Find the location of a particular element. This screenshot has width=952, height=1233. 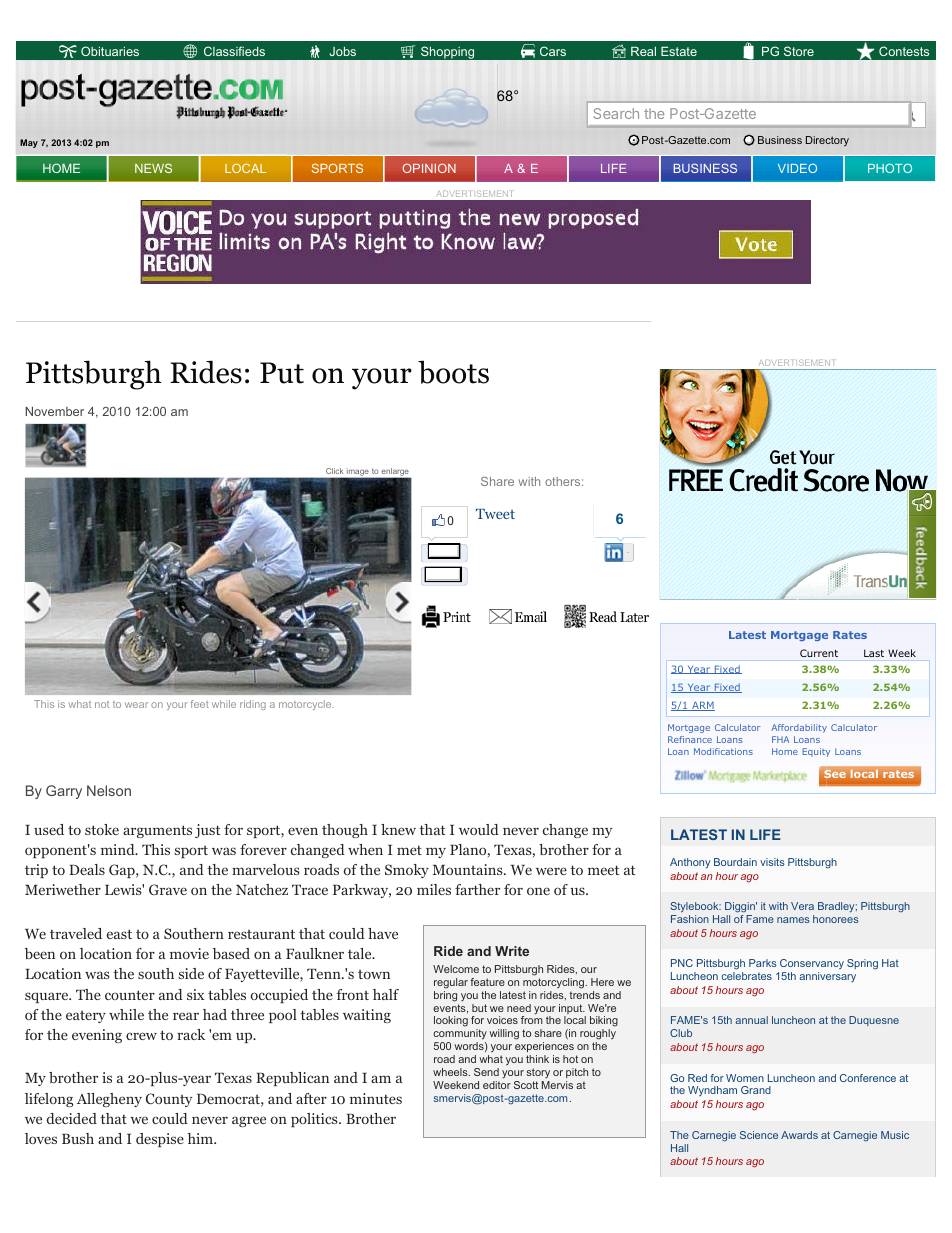

Tweet is located at coordinates (495, 514).
